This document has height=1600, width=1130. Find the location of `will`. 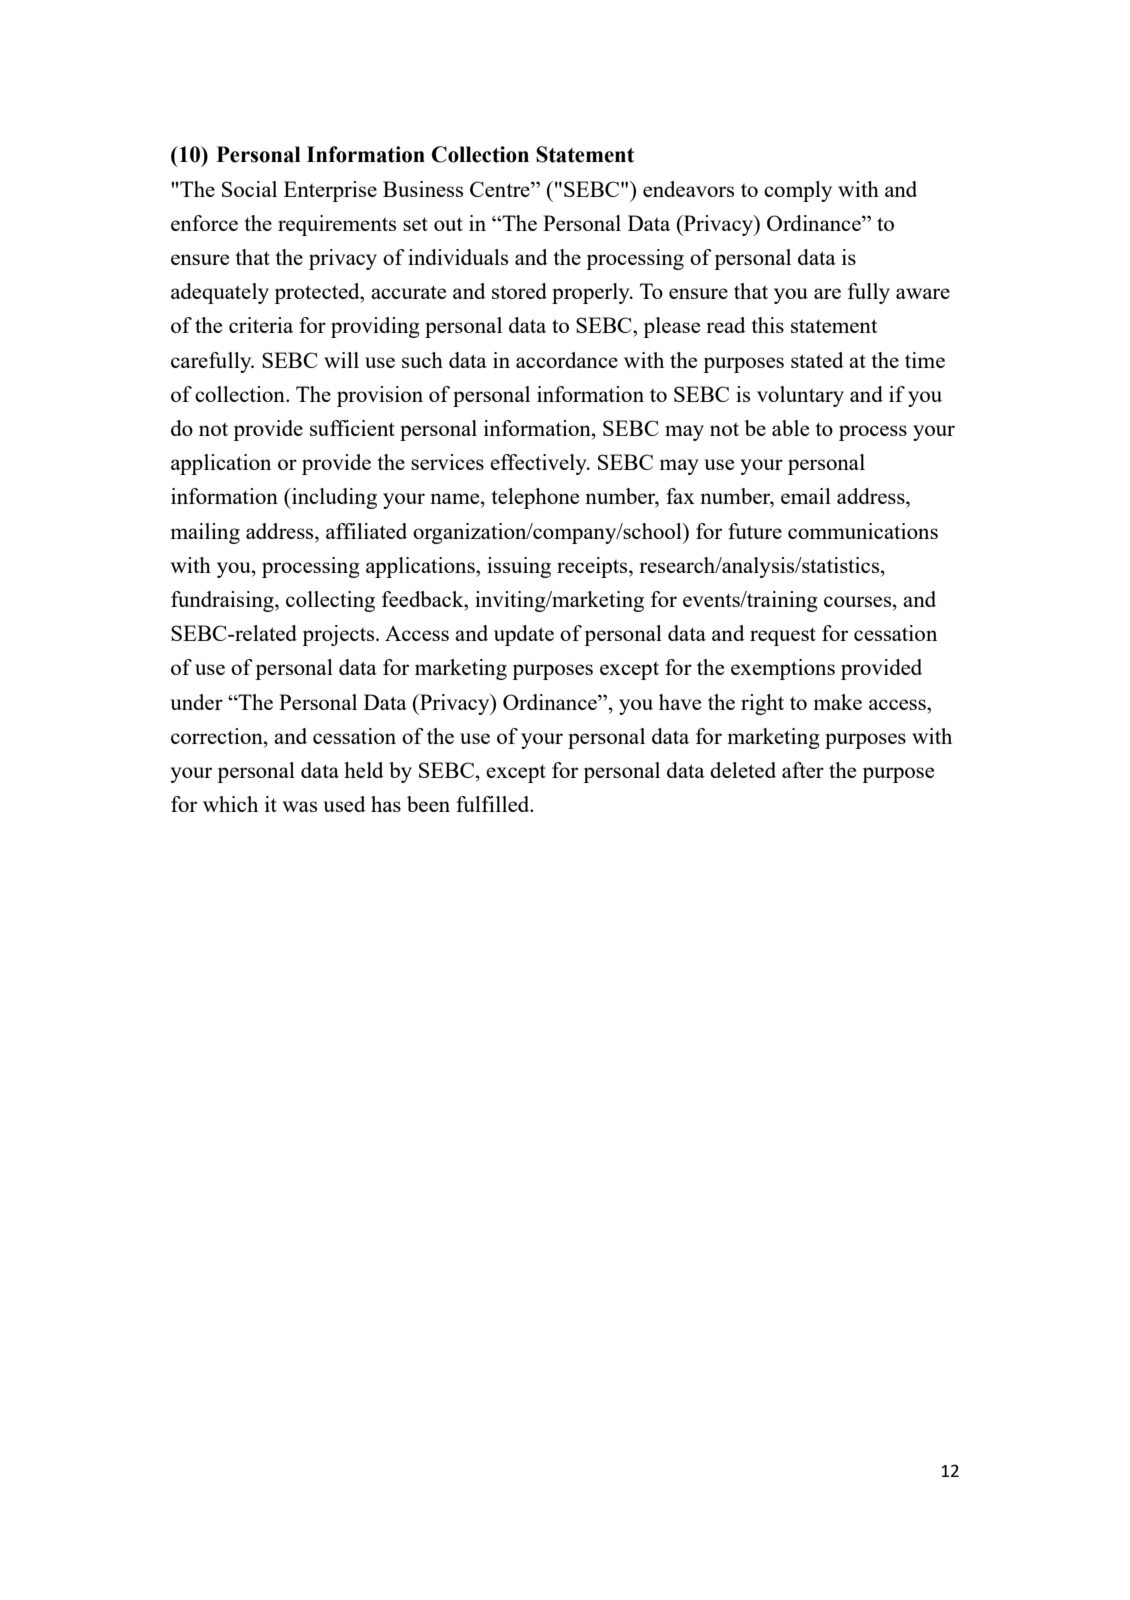

will is located at coordinates (341, 360).
